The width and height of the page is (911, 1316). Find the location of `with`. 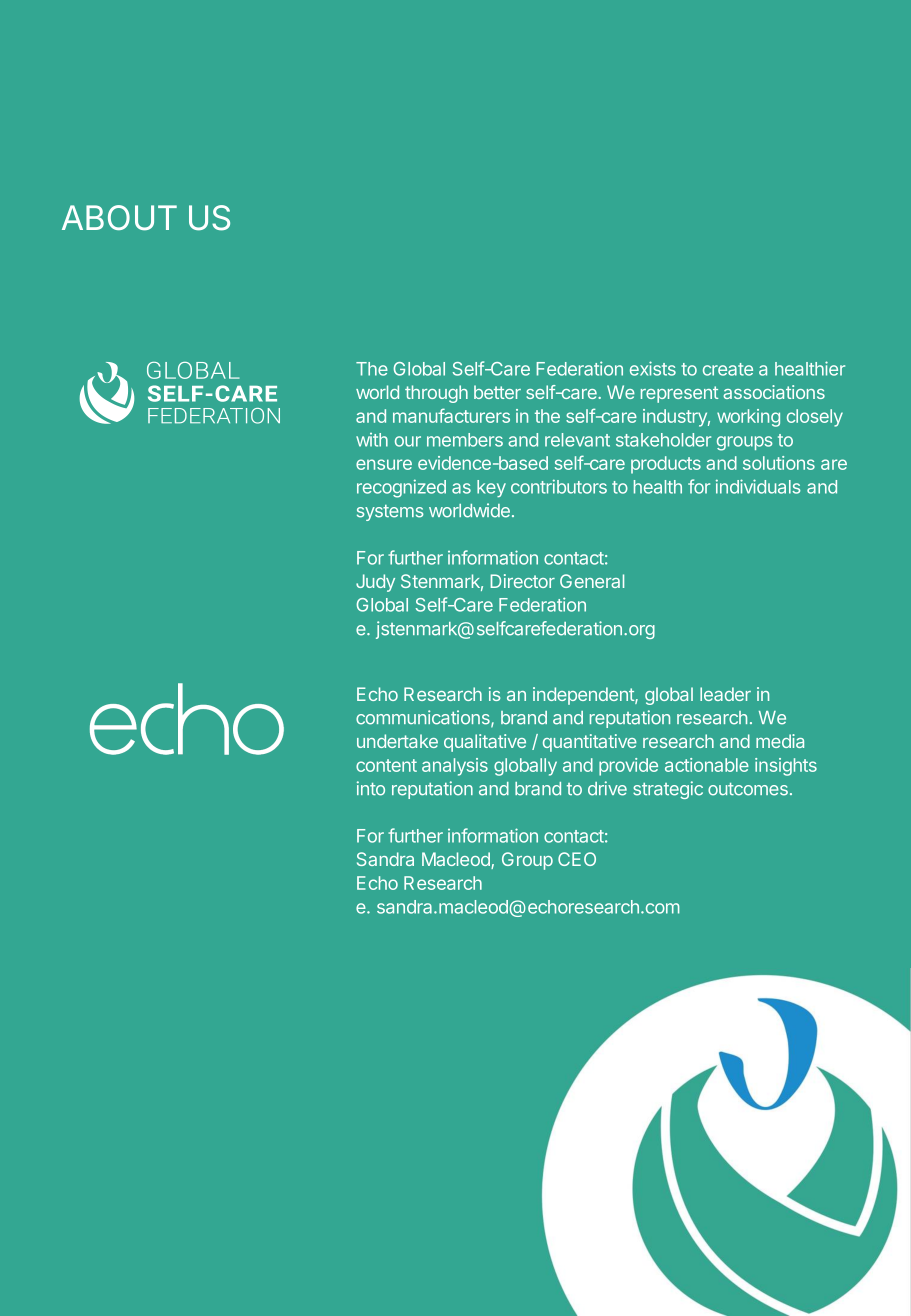

with is located at coordinates (372, 440).
